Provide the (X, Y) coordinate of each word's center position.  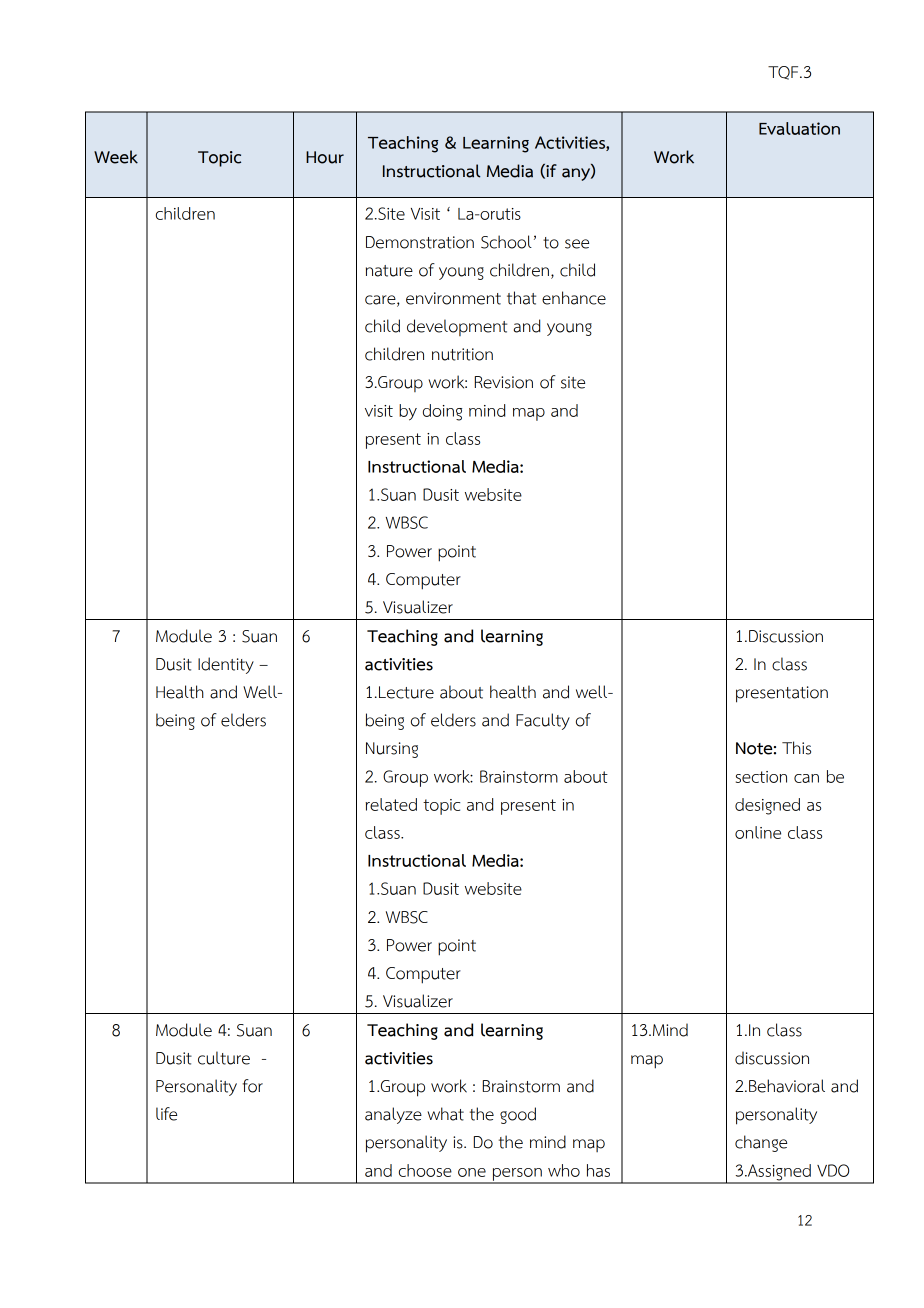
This (796, 748)
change (761, 1143)
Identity (226, 665)
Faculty (543, 721)
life (166, 1114)
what (446, 1114)
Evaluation (799, 128)
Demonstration (420, 242)
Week (116, 157)
